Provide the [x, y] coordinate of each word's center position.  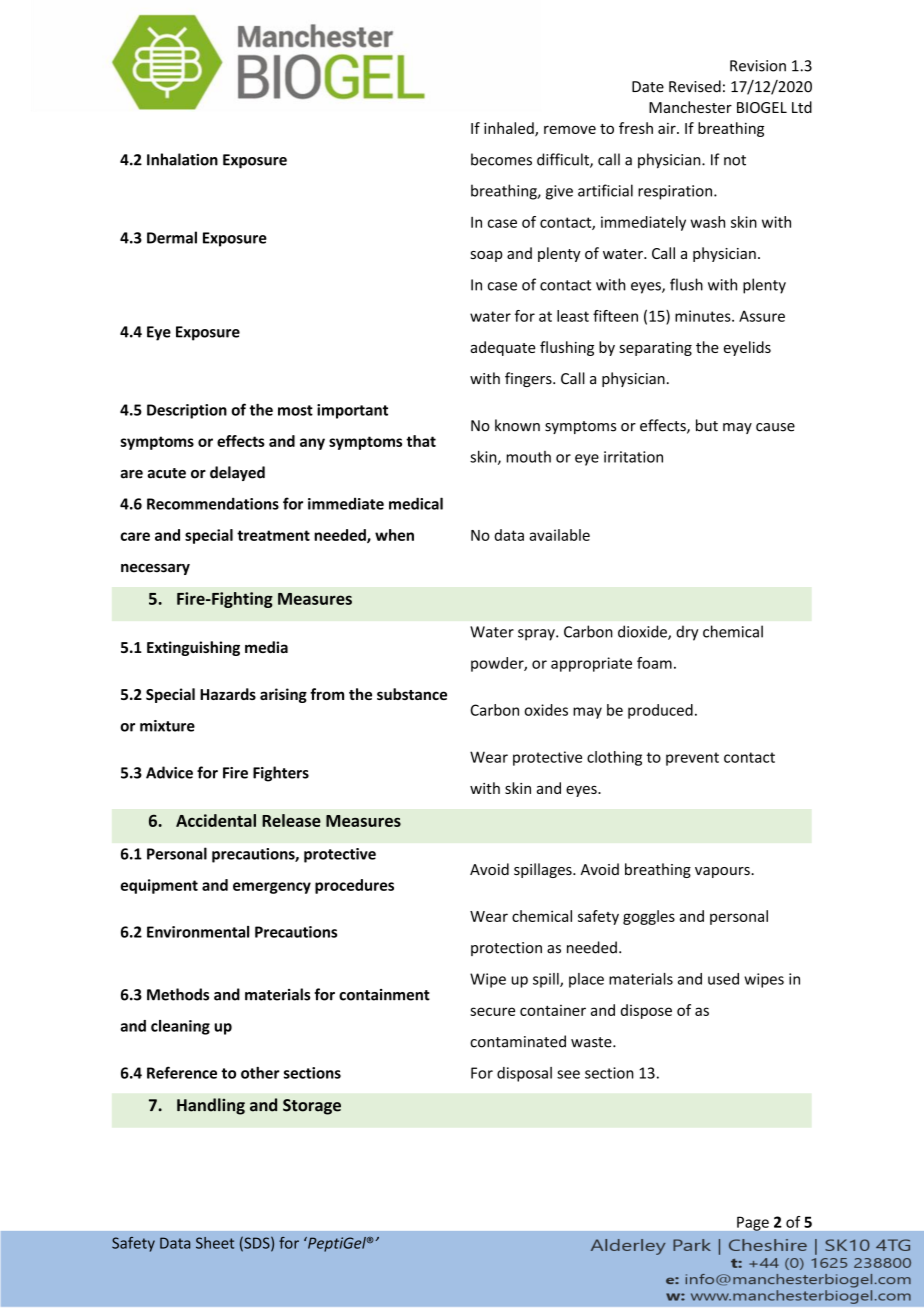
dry [687, 633]
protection [506, 949]
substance [412, 694]
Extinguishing [193, 648]
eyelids [747, 348]
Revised [695, 86]
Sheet [215, 1243]
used [723, 979]
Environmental [198, 932]
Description [187, 411]
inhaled [510, 129]
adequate [503, 348]
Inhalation [182, 159]
